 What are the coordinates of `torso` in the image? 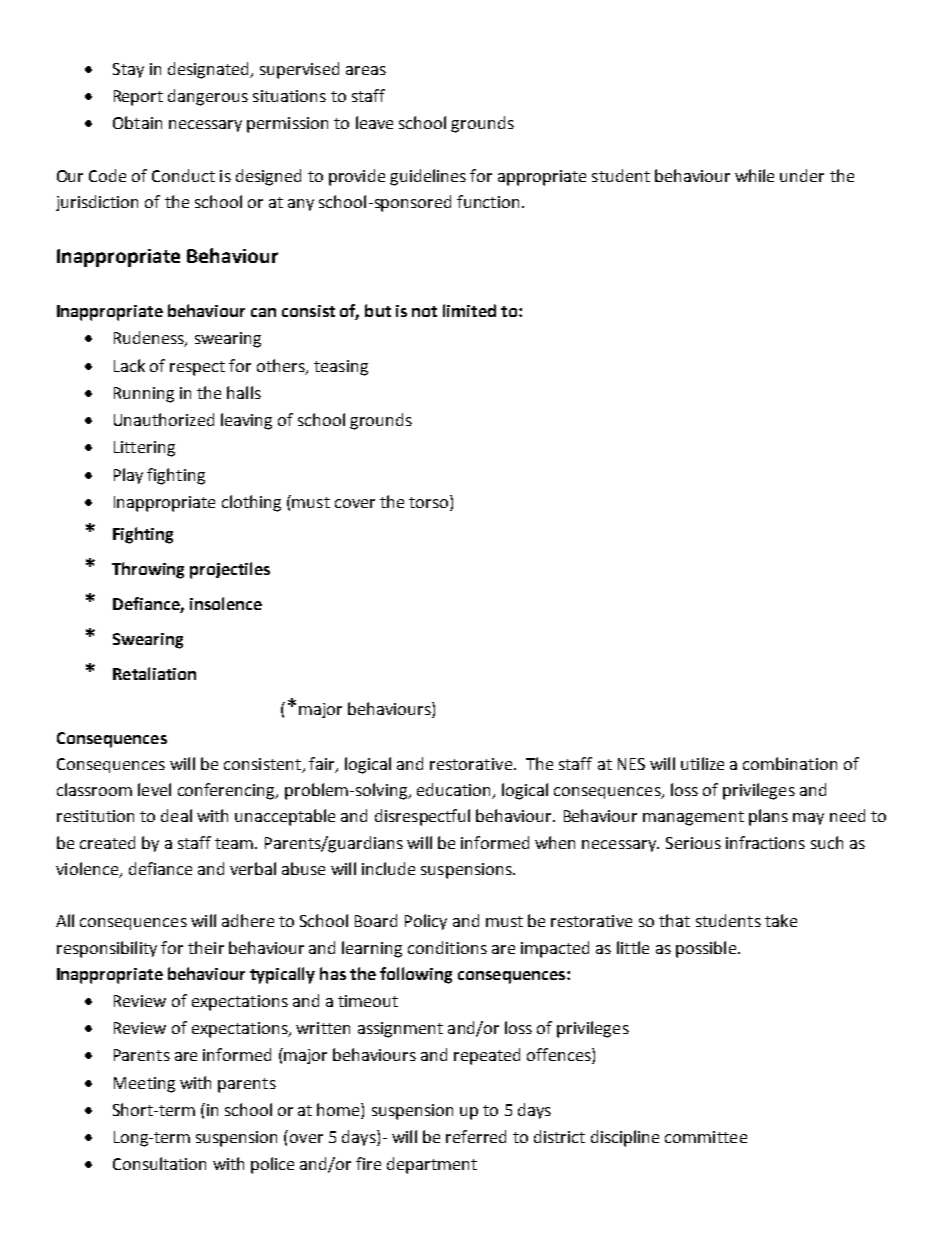 It's located at (430, 501).
